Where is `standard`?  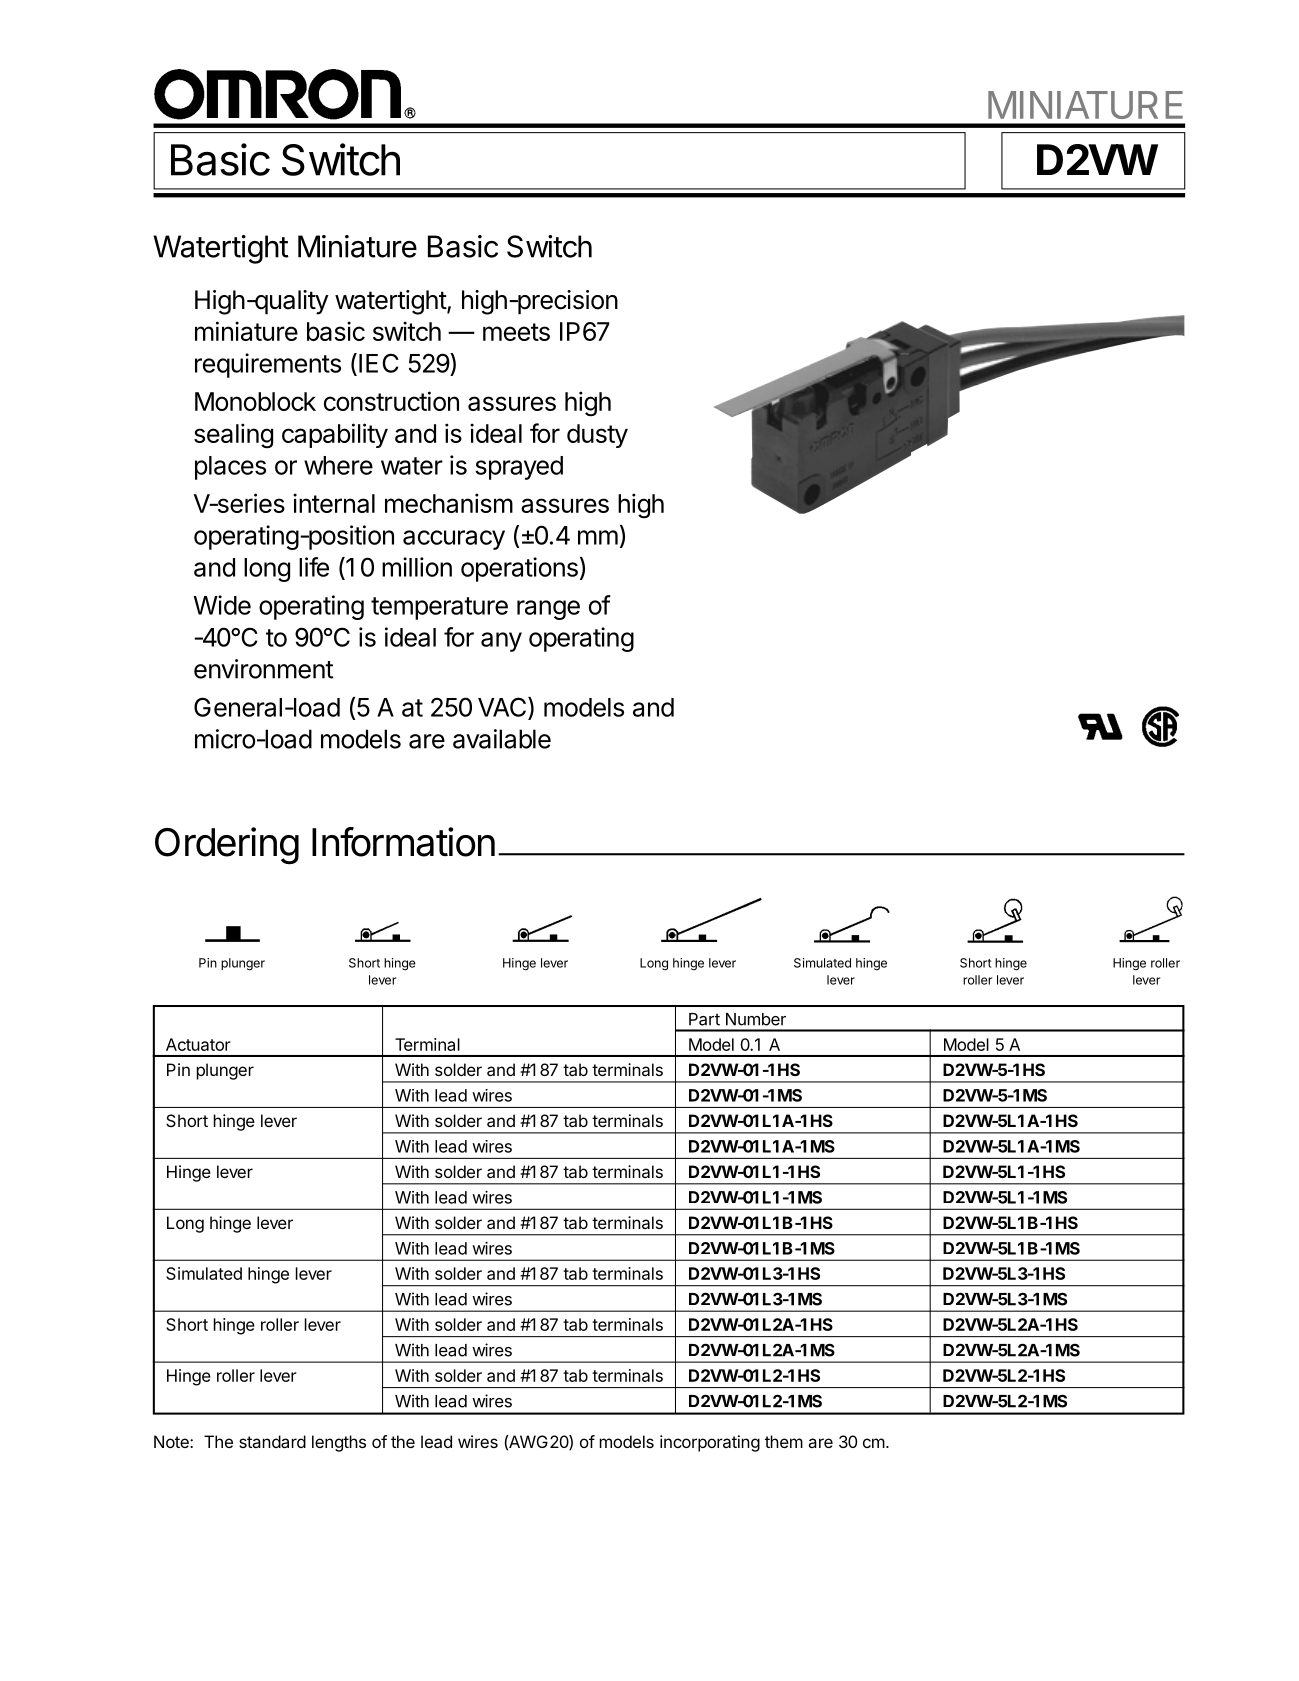 standard is located at coordinates (272, 1441).
